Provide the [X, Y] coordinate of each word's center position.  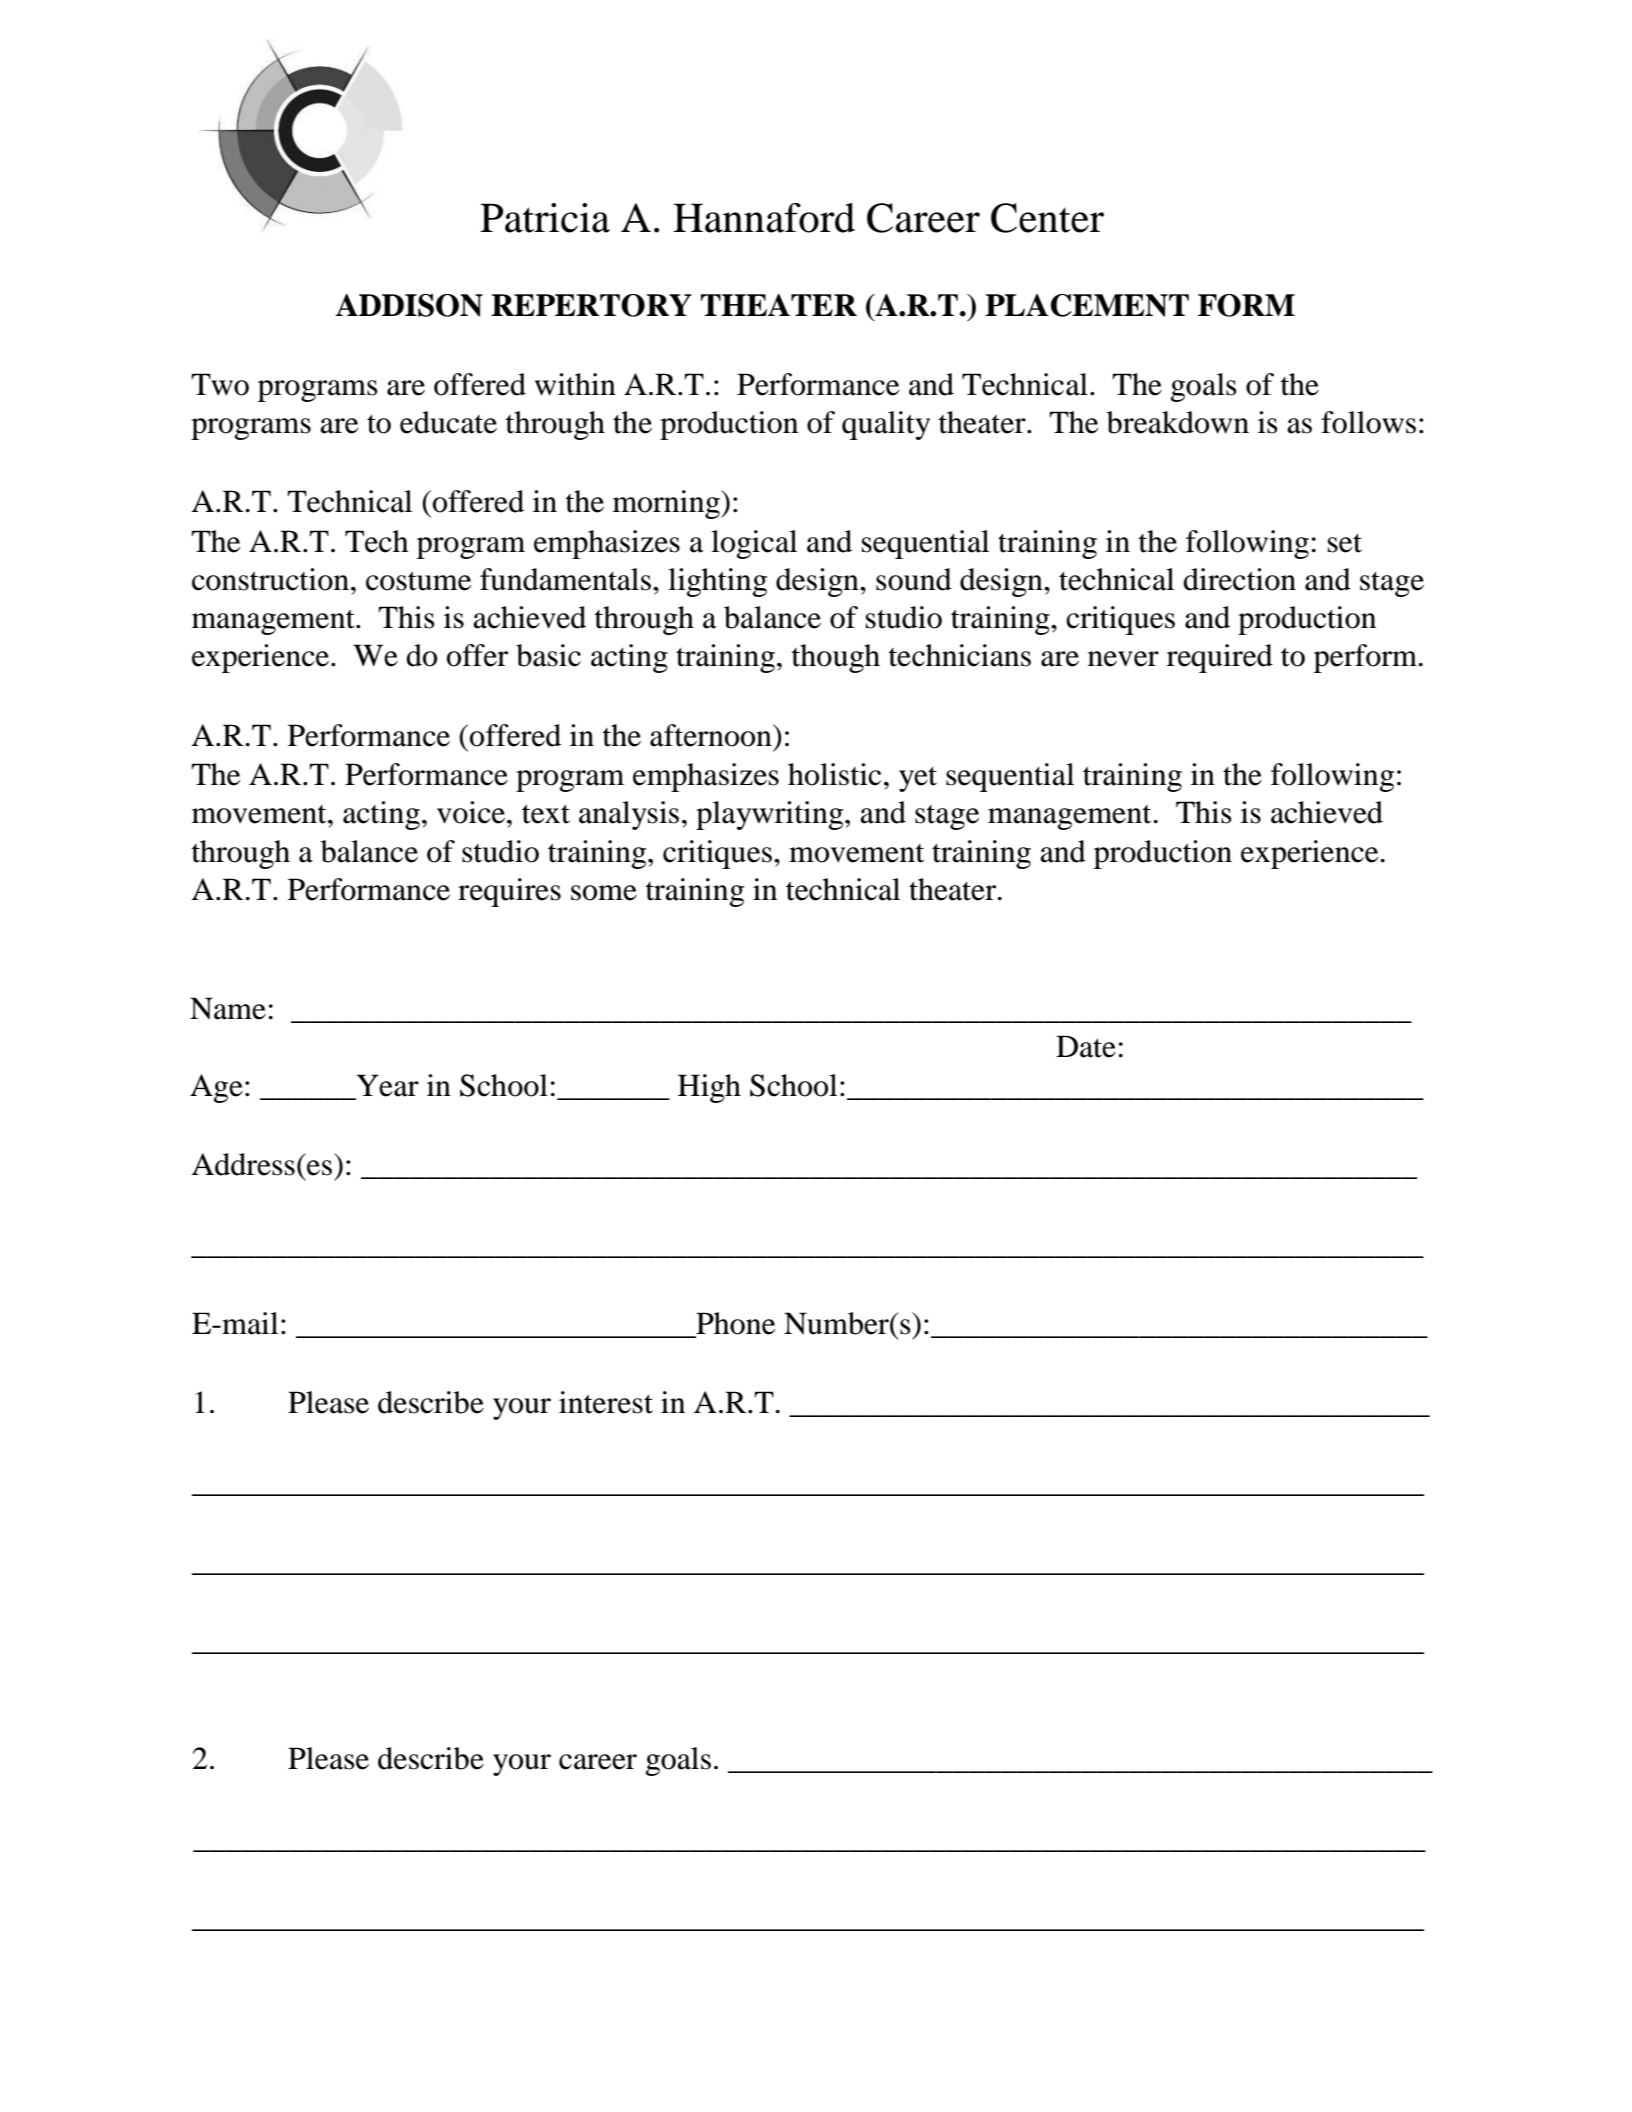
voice [472, 812]
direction [1239, 579]
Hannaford [764, 218]
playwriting [771, 815]
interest [606, 1402]
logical [754, 544]
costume [418, 581]
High [709, 1088]
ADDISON [409, 305]
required [1220, 658]
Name [228, 1008]
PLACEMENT [1087, 305]
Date [1086, 1046]
